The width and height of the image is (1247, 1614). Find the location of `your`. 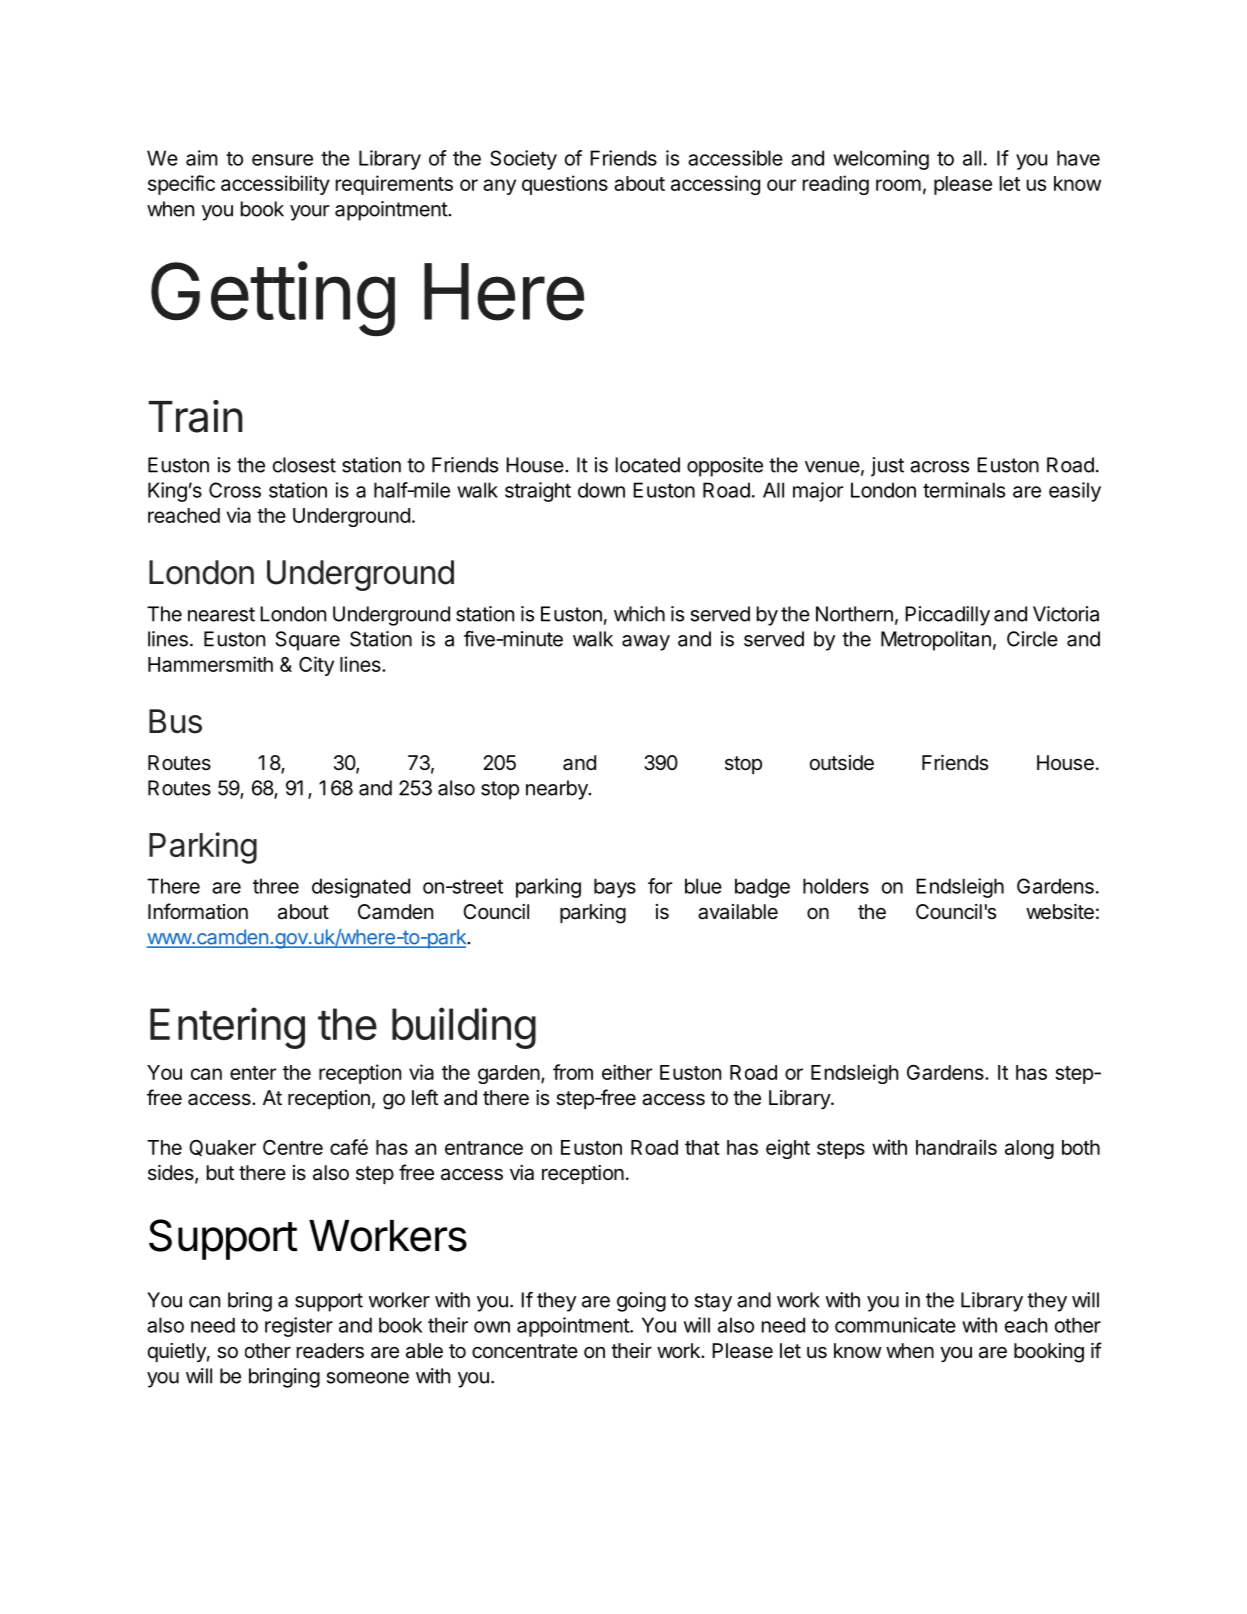

your is located at coordinates (309, 213).
